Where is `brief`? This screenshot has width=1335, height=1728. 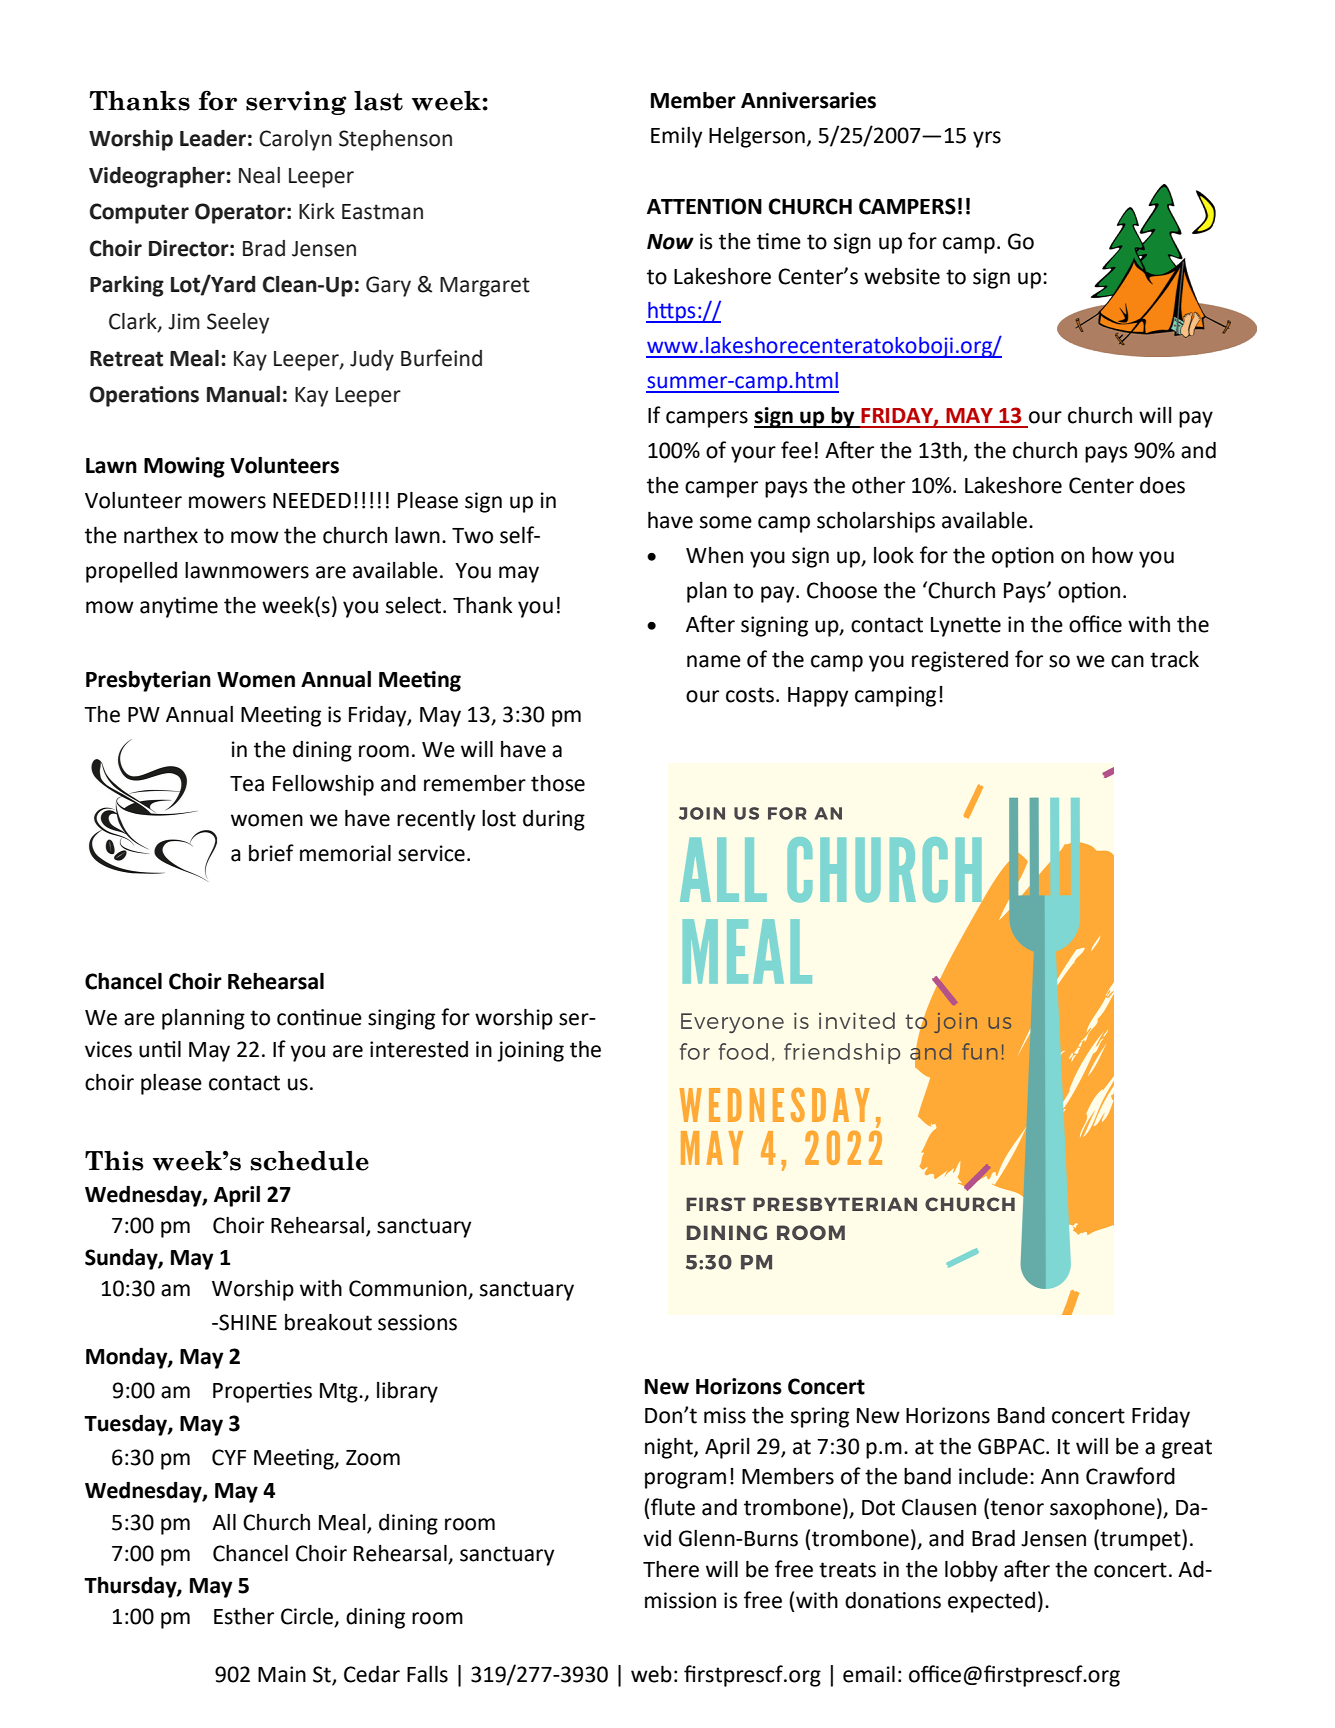
brief is located at coordinates (271, 853).
